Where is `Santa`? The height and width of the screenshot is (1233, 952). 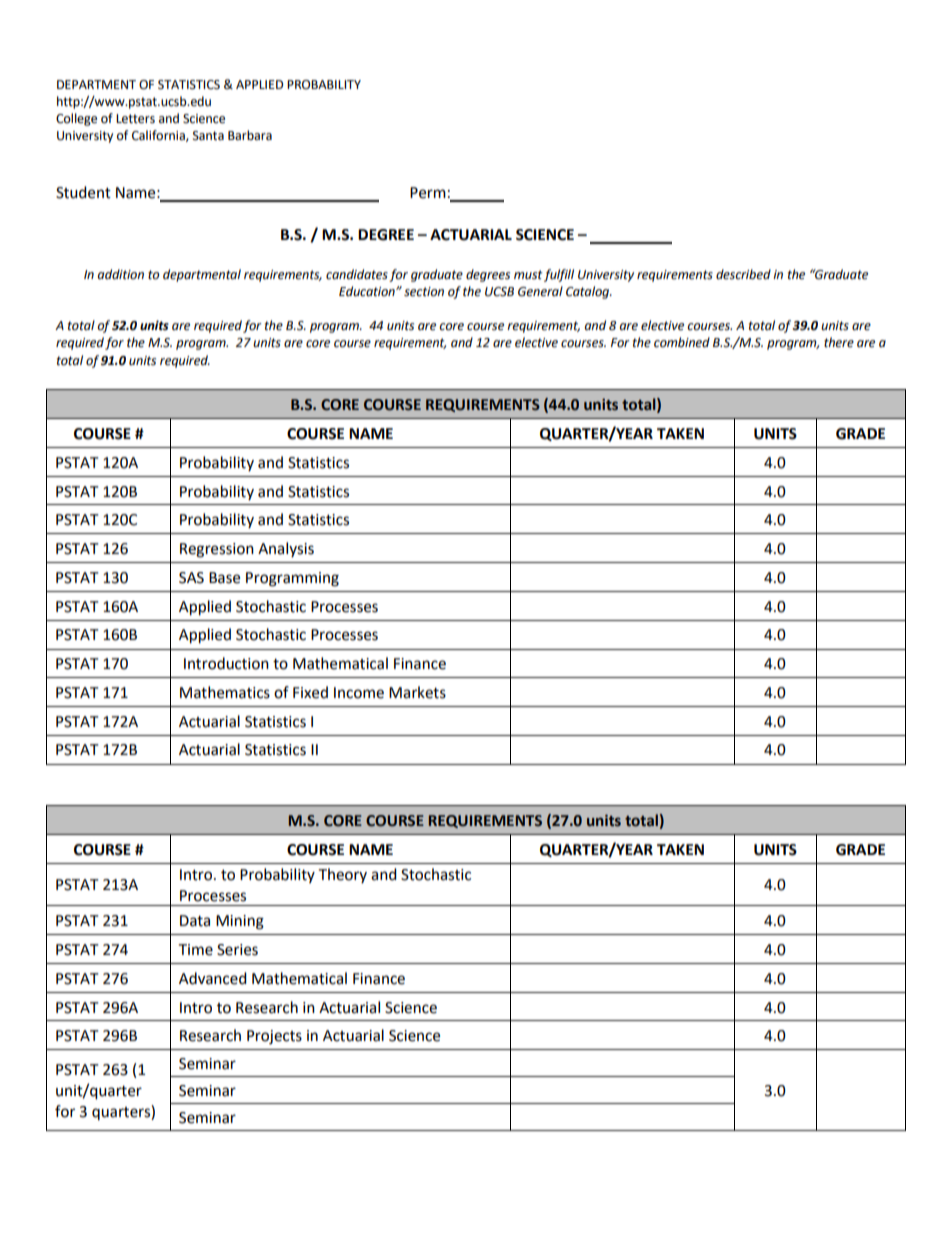
Santa is located at coordinates (208, 136).
